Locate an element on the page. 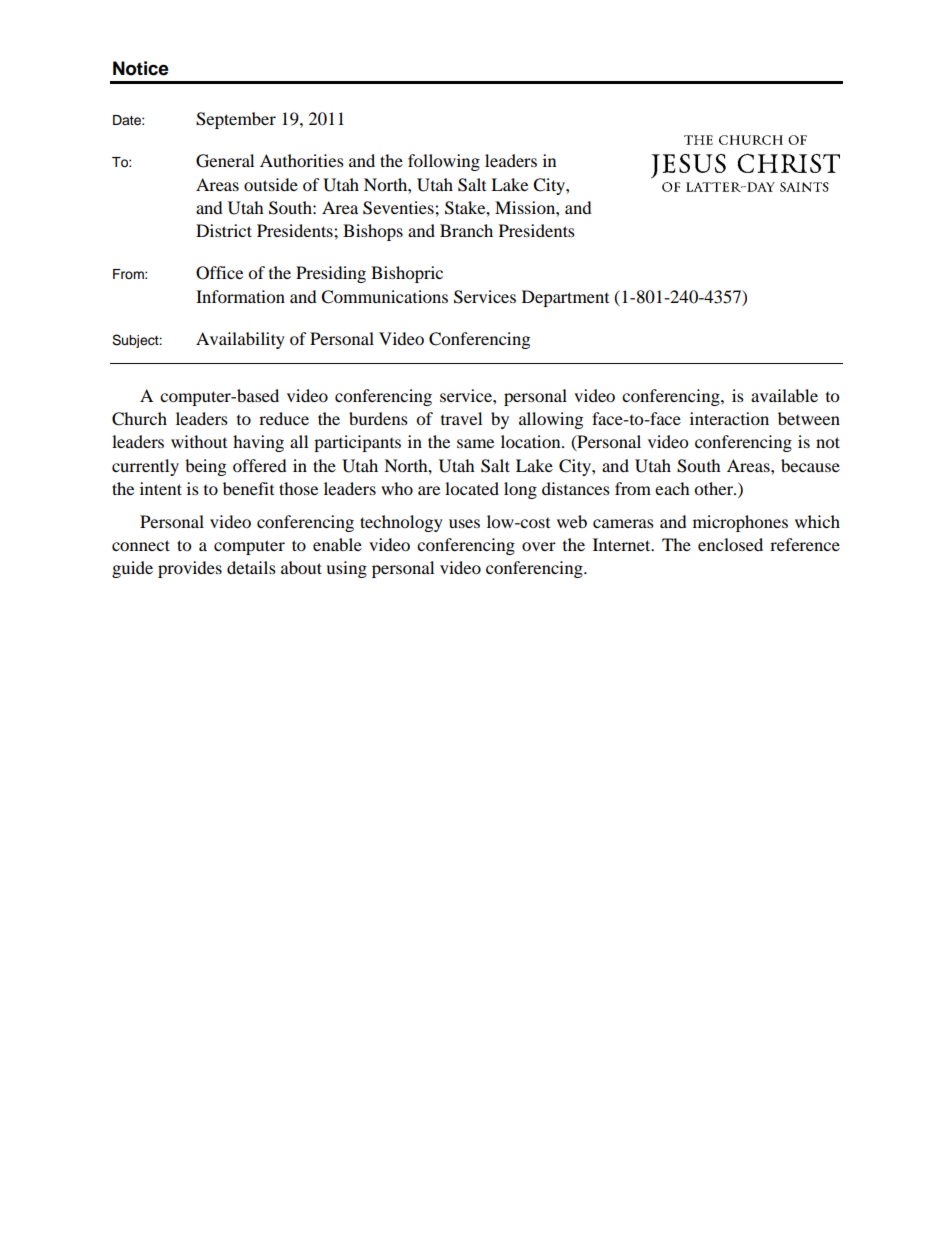 This page has height=1233, width=952. Availability is located at coordinates (240, 340).
